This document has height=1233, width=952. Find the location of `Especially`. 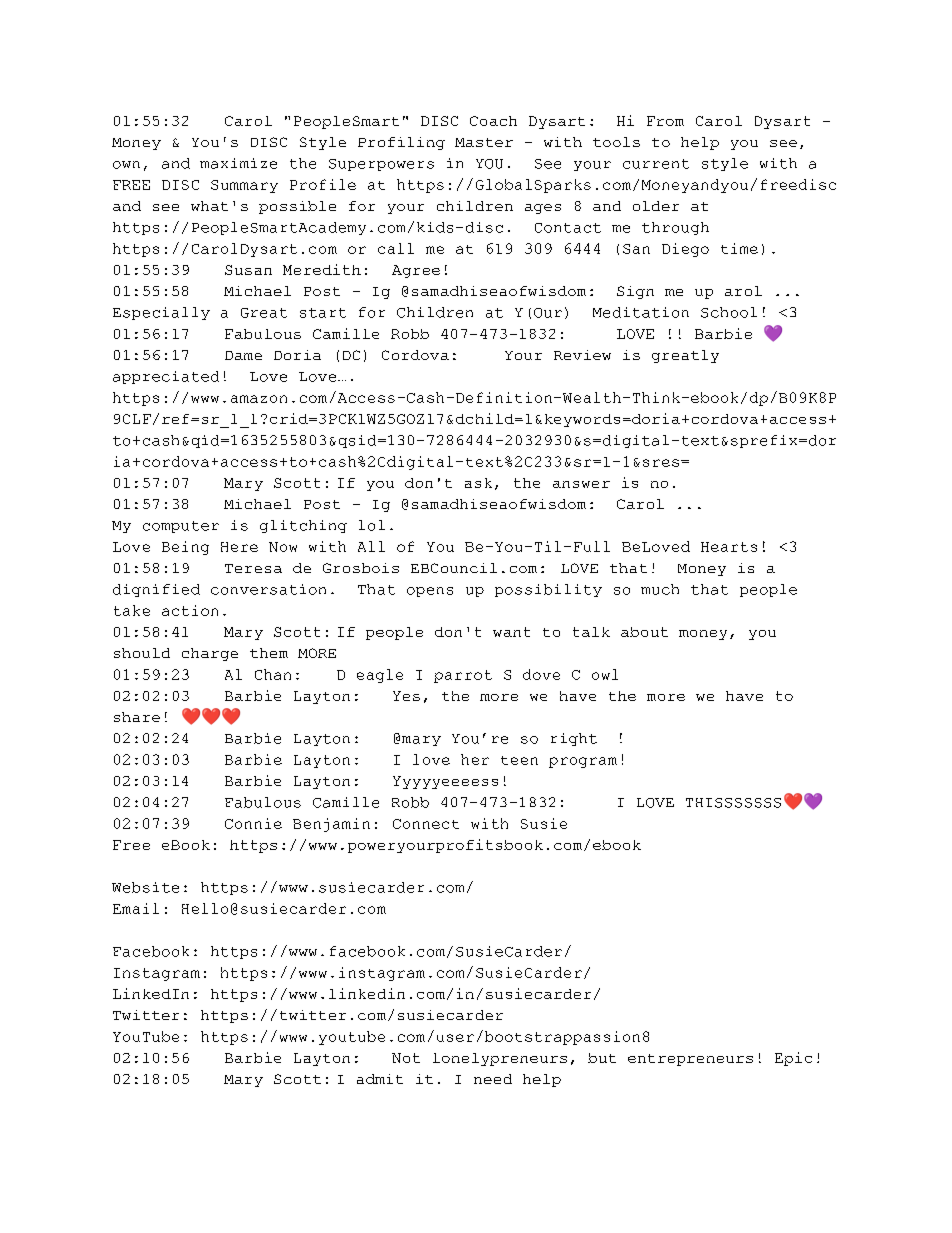

Especially is located at coordinates (161, 313).
